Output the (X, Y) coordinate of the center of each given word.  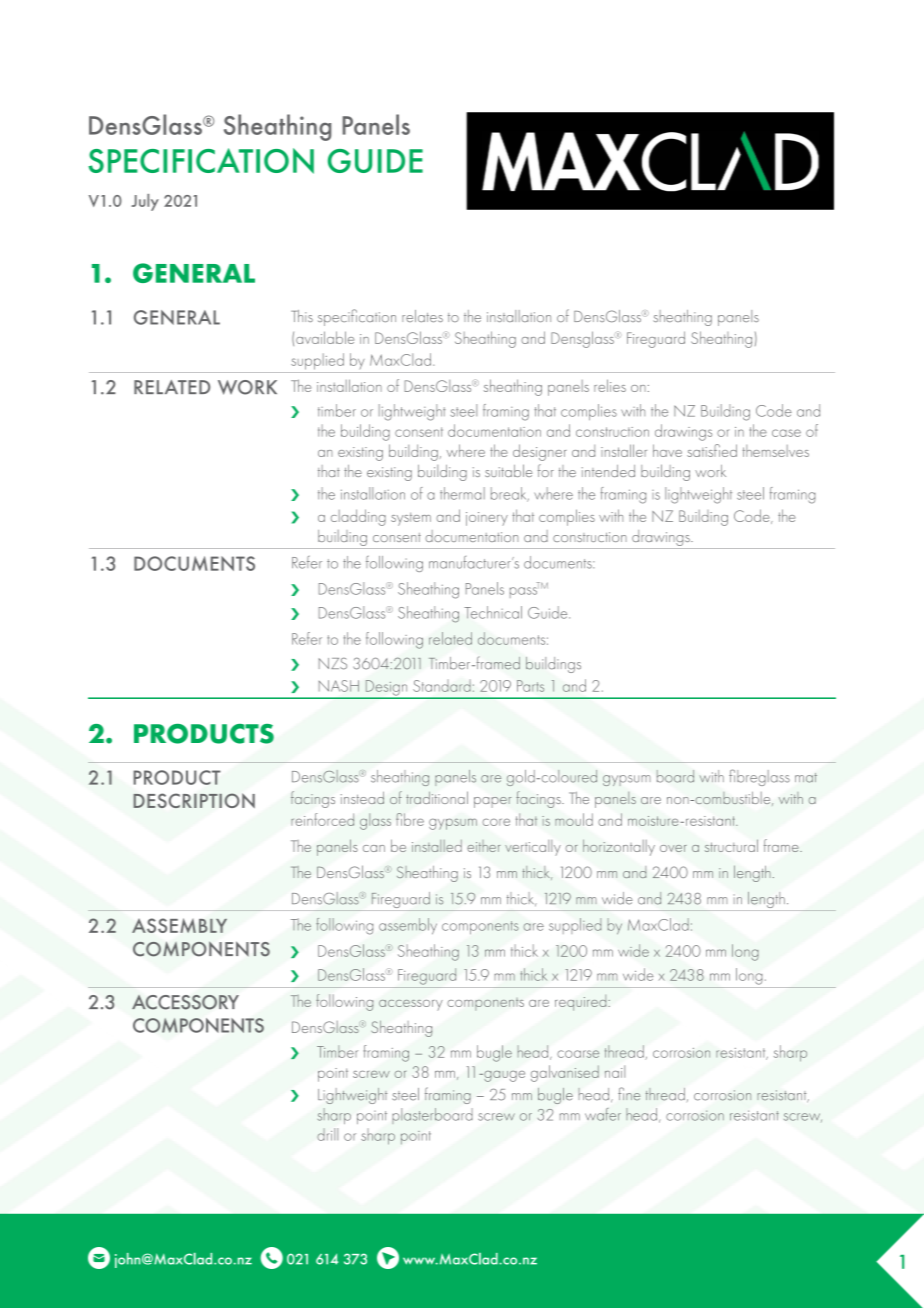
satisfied (712, 450)
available (325, 337)
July (145, 202)
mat (806, 778)
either (484, 846)
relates (422, 316)
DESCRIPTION (194, 800)
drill (327, 1134)
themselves (776, 451)
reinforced (322, 819)
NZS (333, 663)
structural (731, 845)
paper (493, 802)
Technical (493, 612)
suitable (508, 470)
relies (610, 385)
